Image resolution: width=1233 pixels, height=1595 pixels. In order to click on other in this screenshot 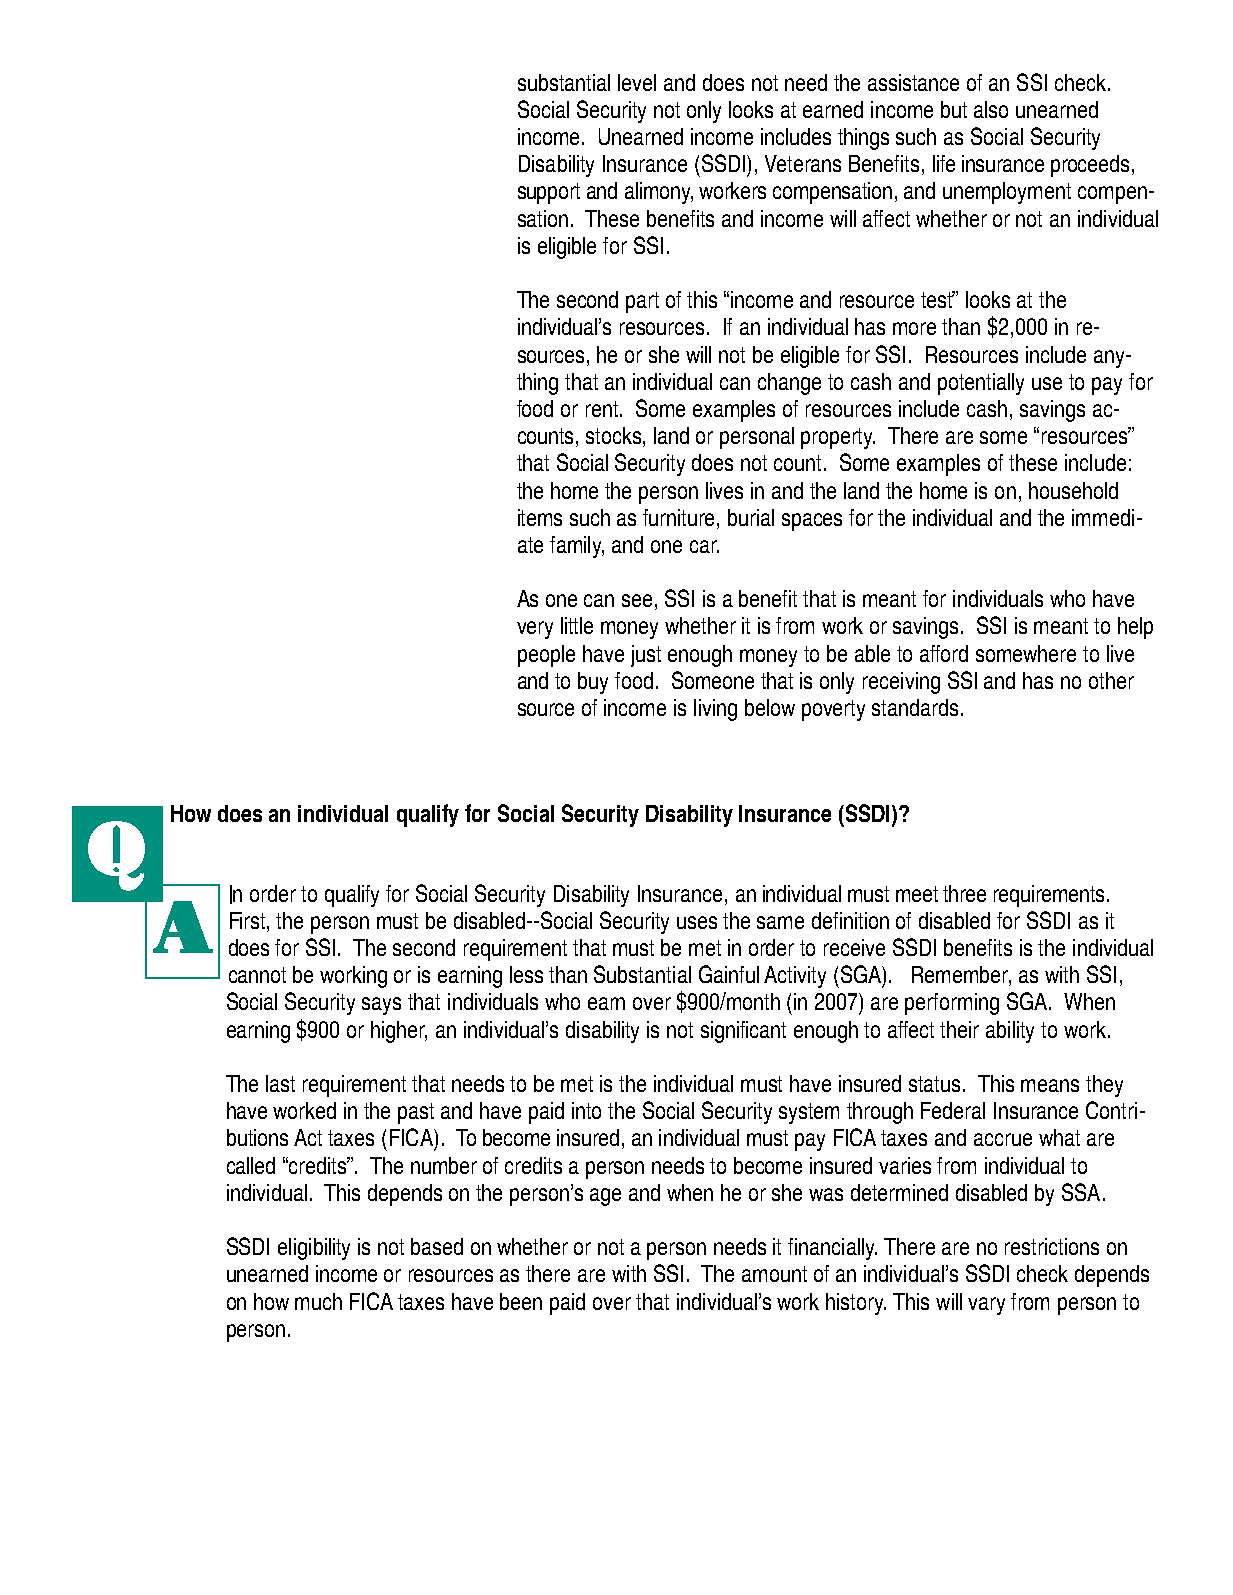, I will do `click(1111, 680)`.
